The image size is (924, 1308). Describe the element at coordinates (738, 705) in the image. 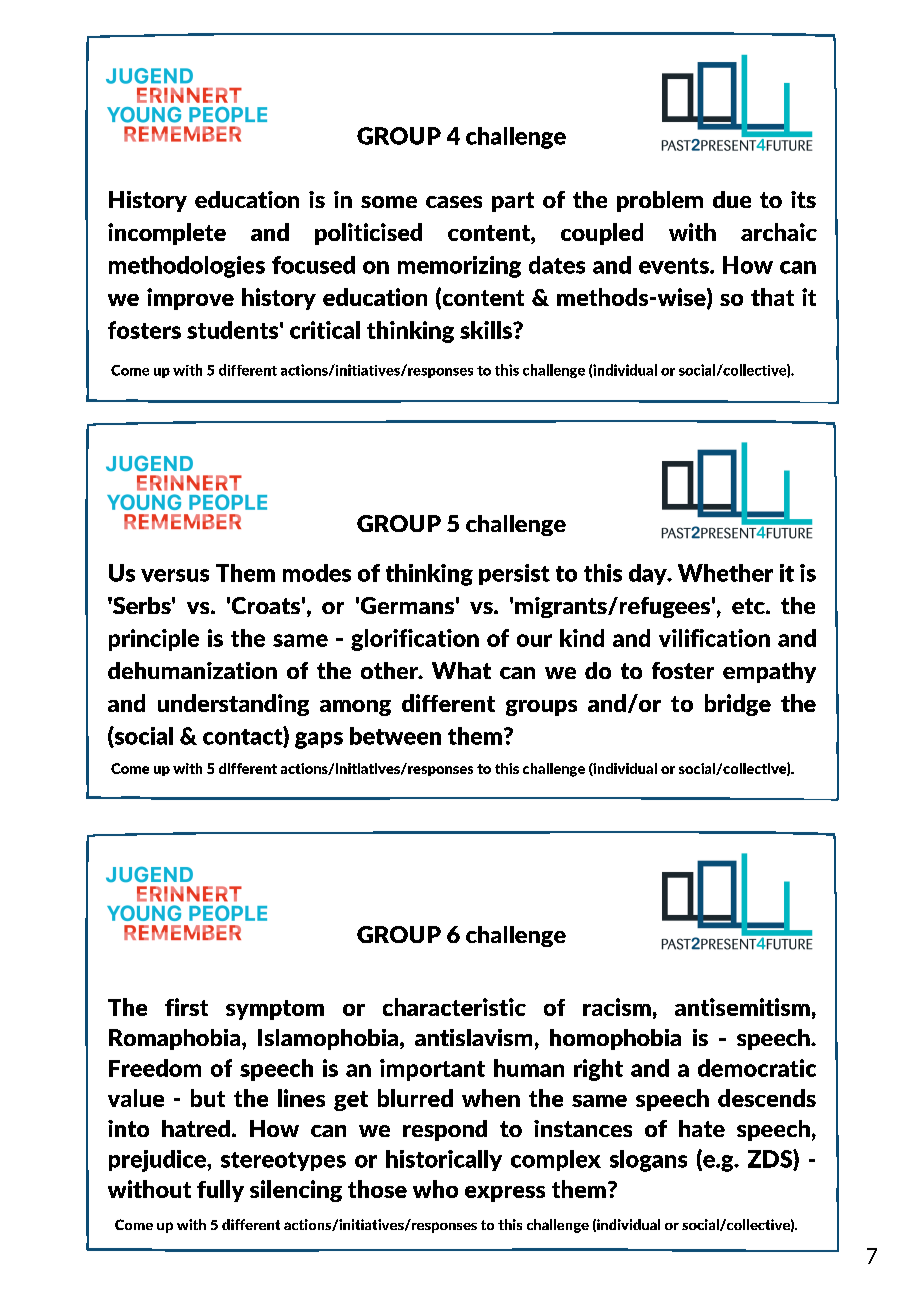

I see `bridge` at that location.
